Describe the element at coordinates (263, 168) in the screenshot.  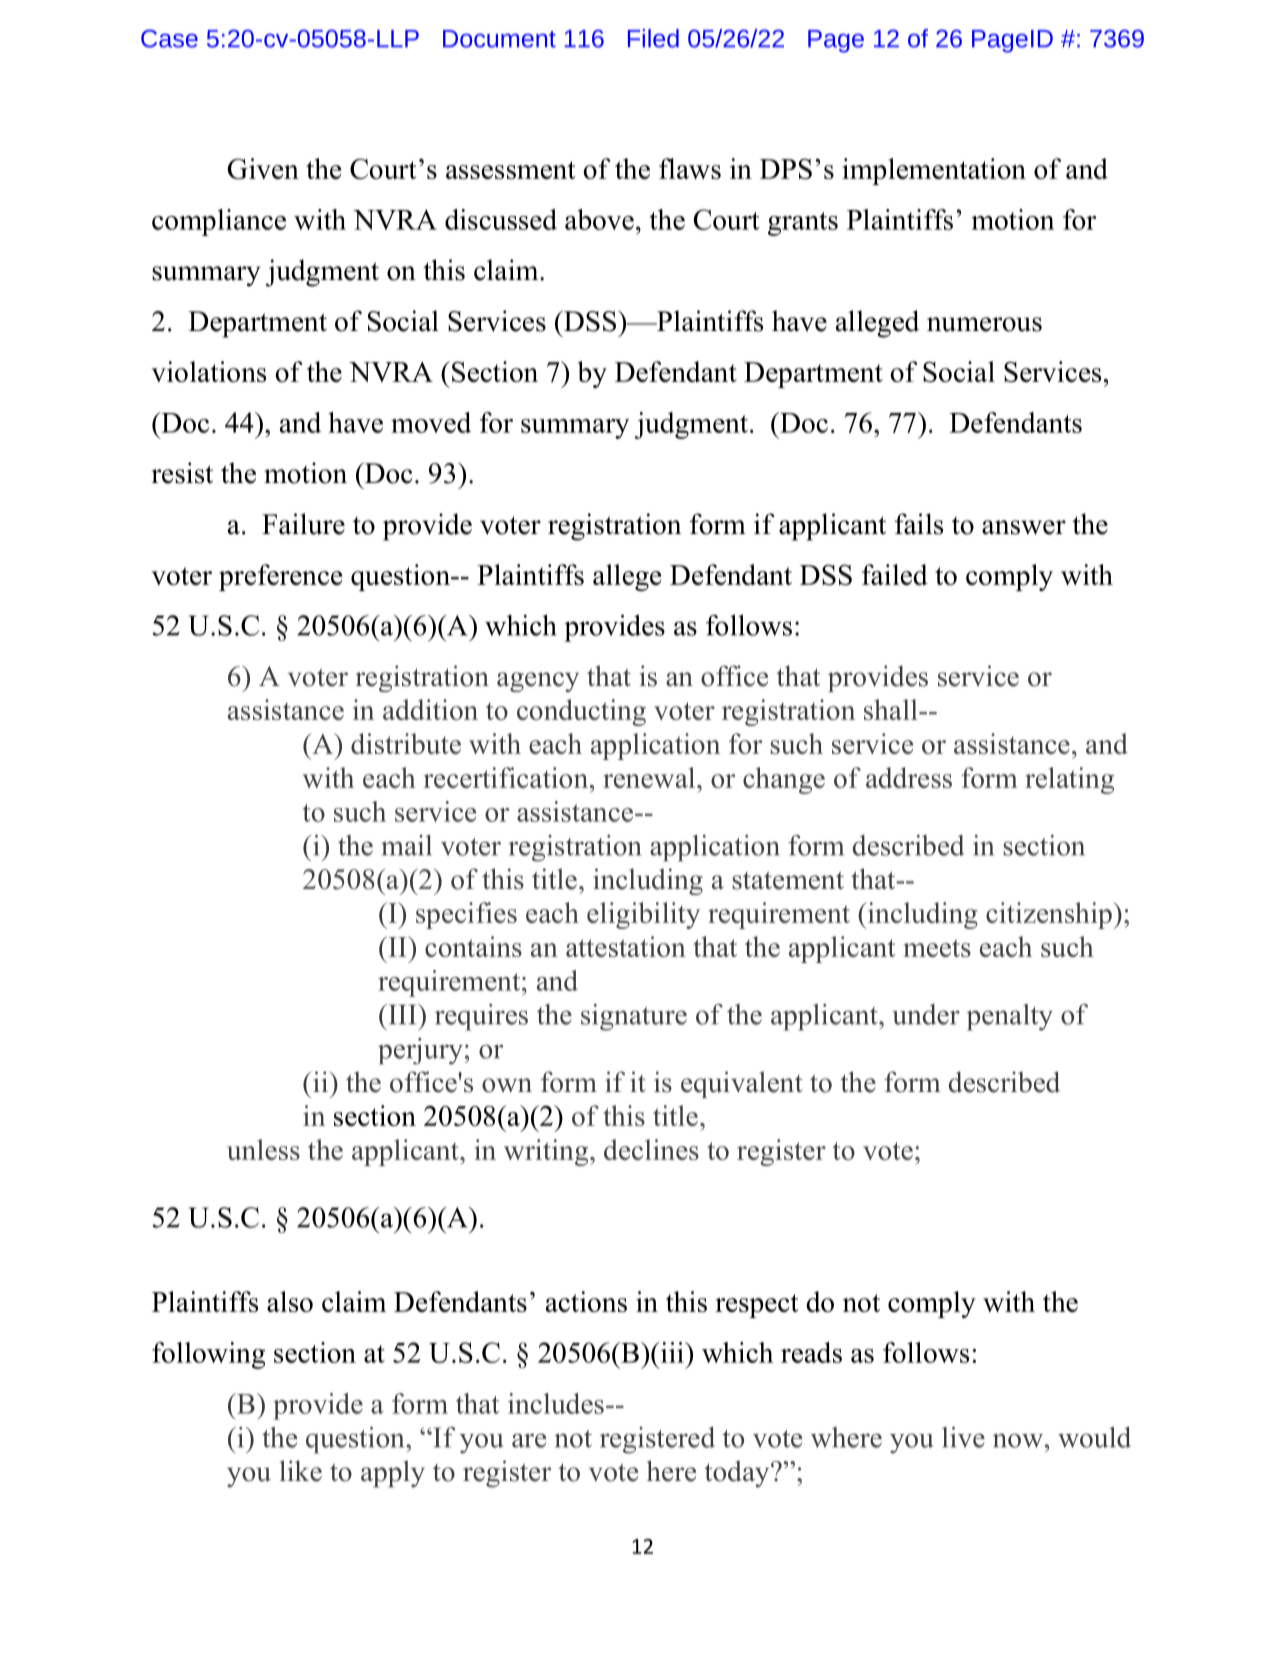
I see `Given` at that location.
